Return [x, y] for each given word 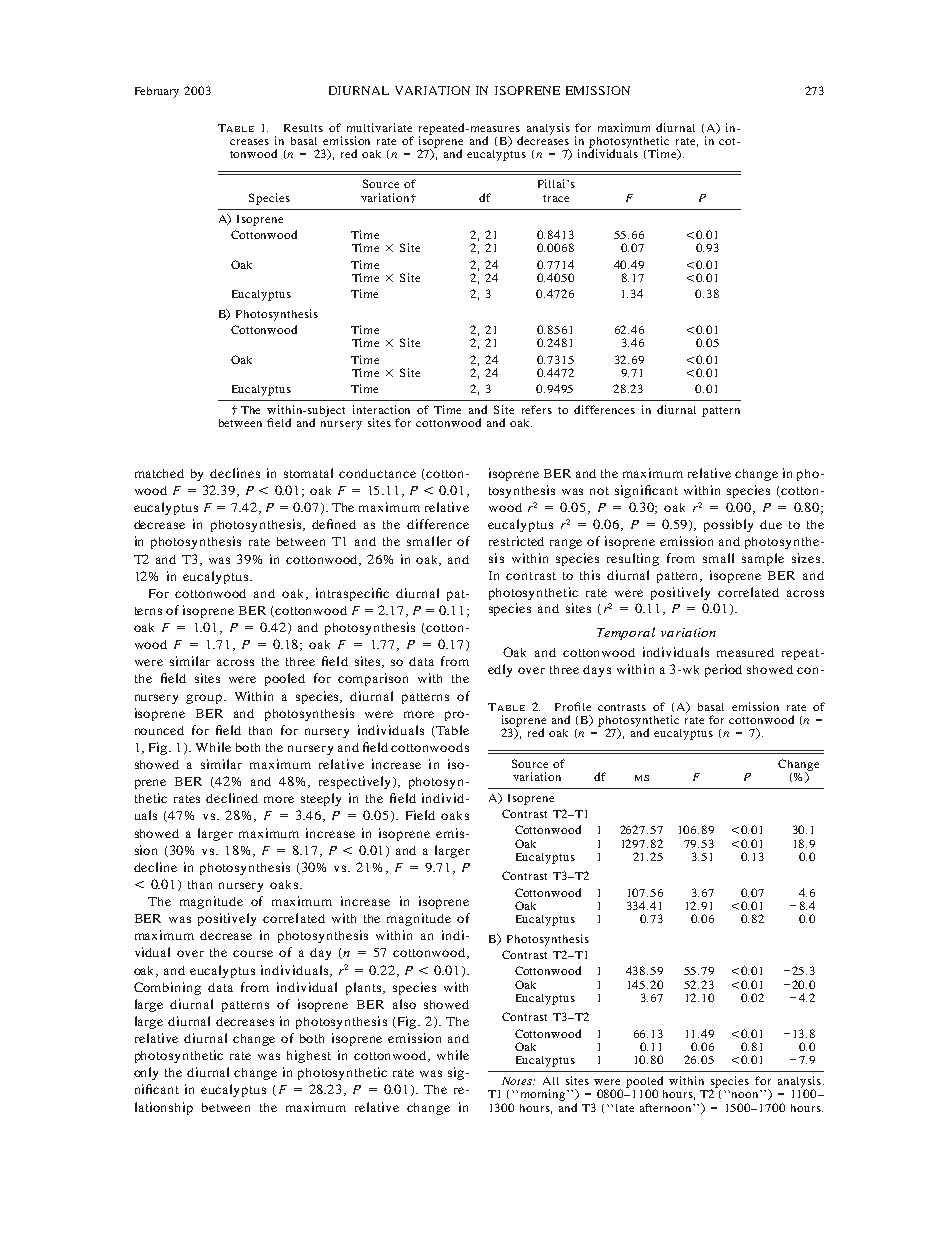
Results [303, 128]
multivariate [379, 127]
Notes [518, 1081]
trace [556, 198]
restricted [516, 541]
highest [309, 1056]
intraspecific [352, 594]
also [404, 1004]
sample [763, 559]
